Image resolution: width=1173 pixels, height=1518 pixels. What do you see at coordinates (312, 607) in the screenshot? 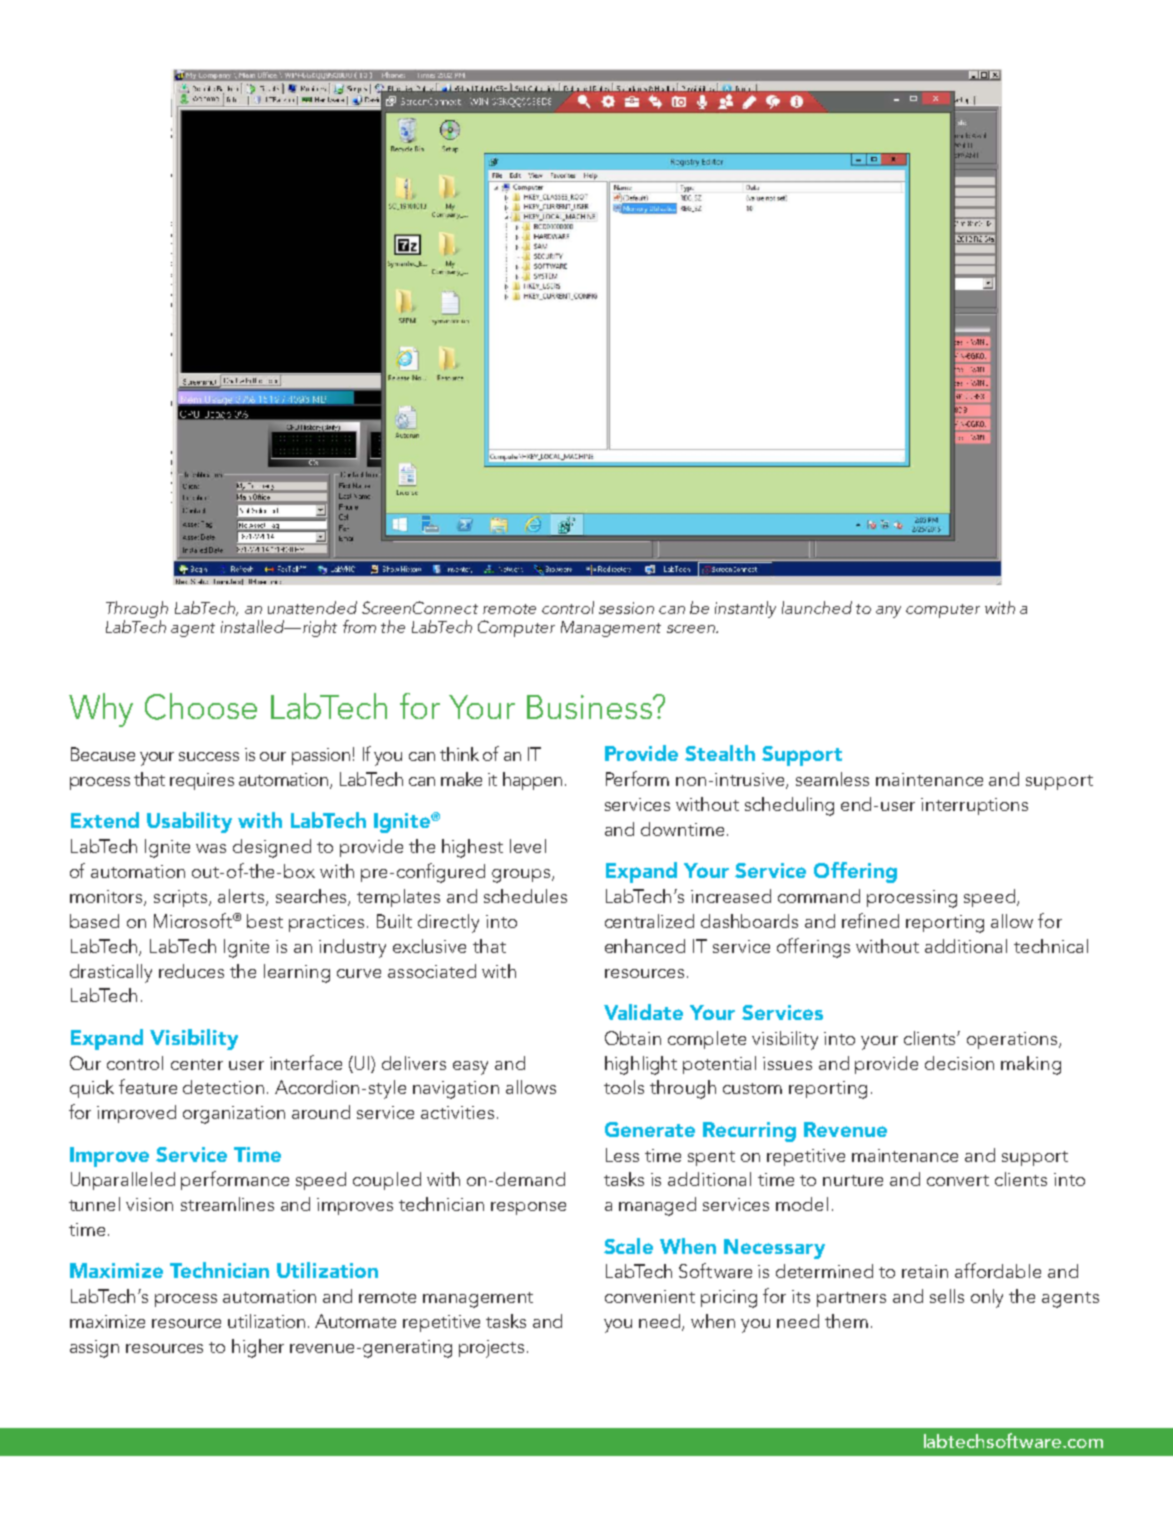
I see `unattended` at bounding box center [312, 607].
